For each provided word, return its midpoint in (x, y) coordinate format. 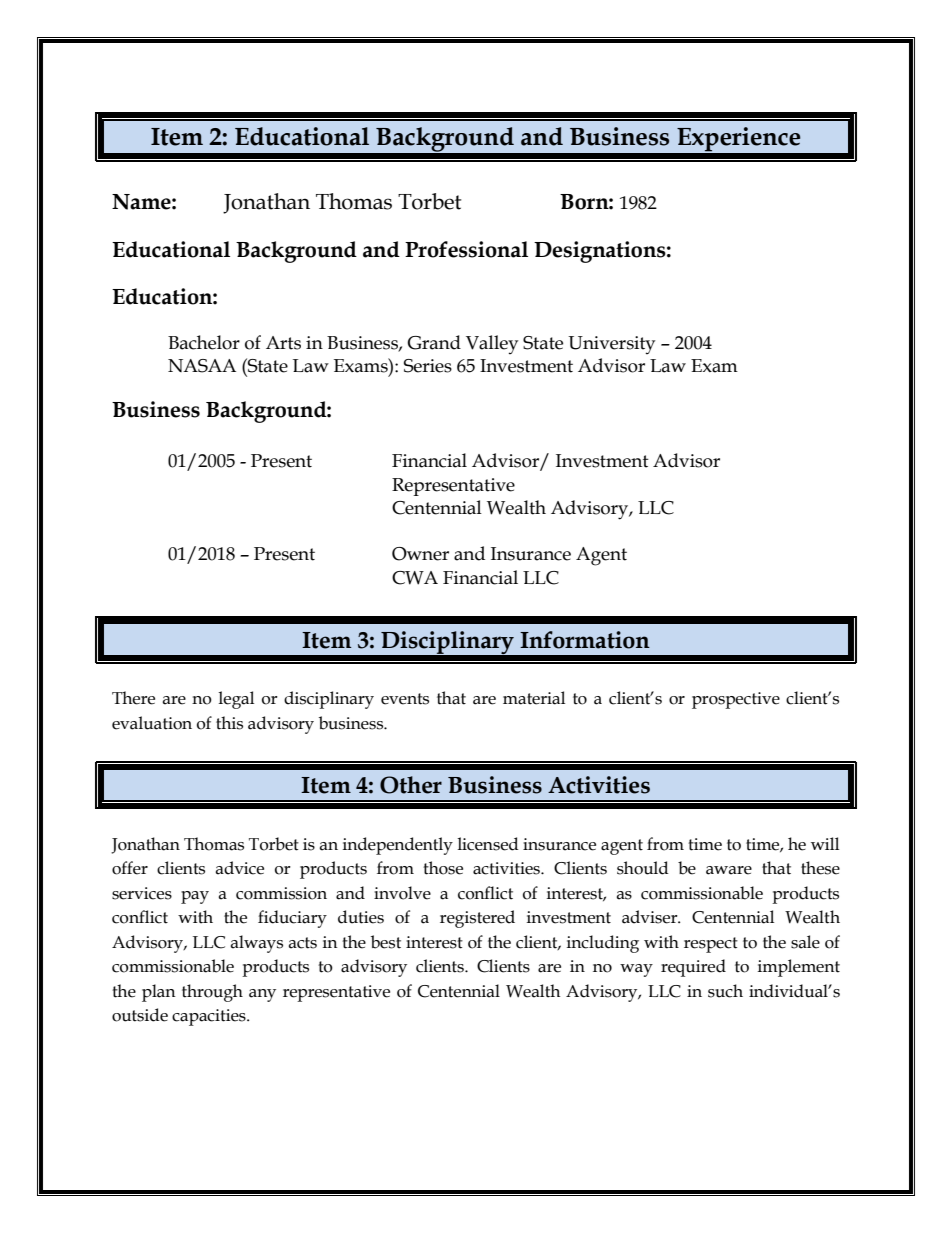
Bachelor (204, 342)
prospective (736, 700)
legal (236, 700)
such (725, 991)
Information (585, 640)
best (386, 942)
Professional (466, 249)
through (212, 993)
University (611, 345)
